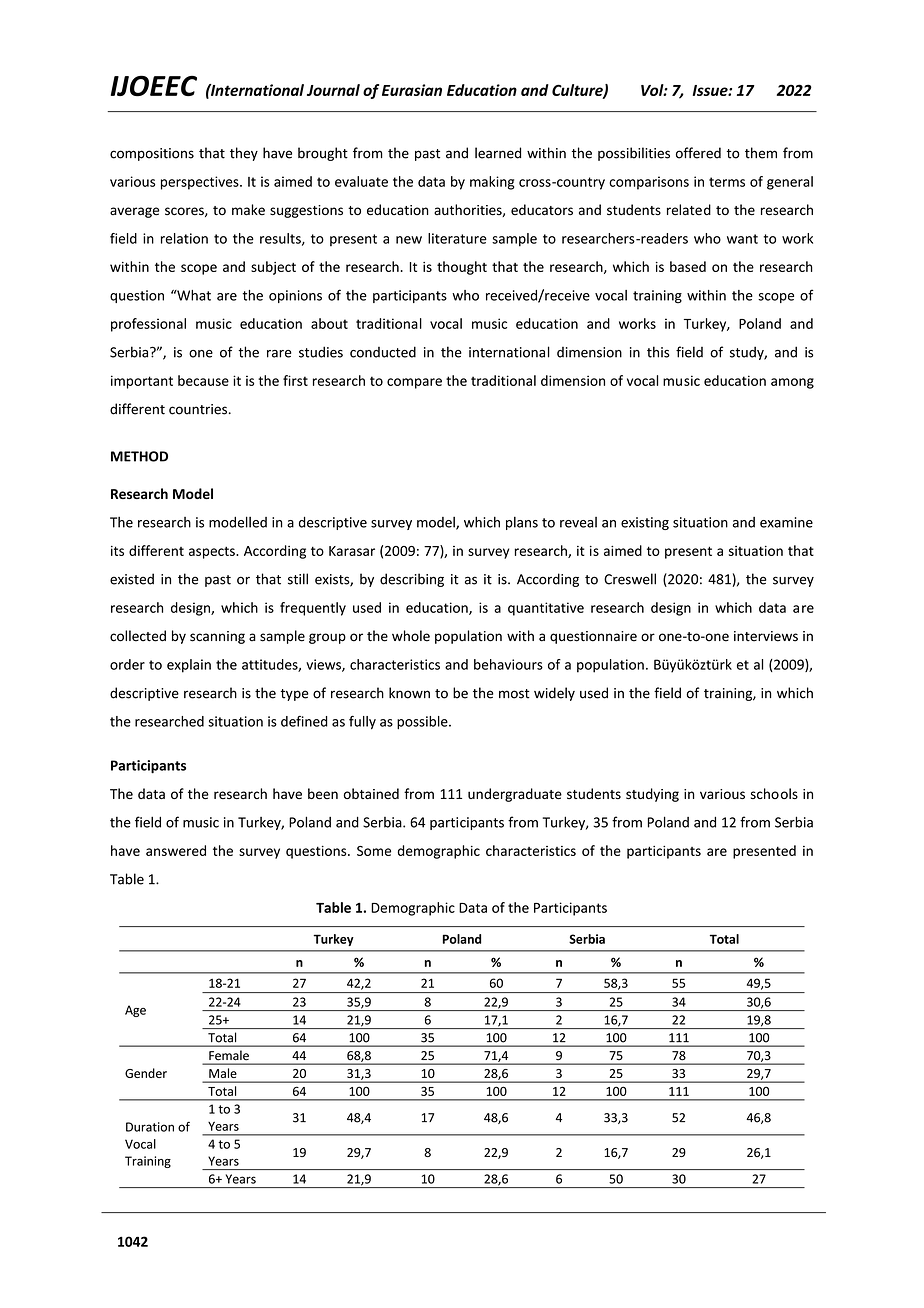  I want to click on because, so click(203, 380).
